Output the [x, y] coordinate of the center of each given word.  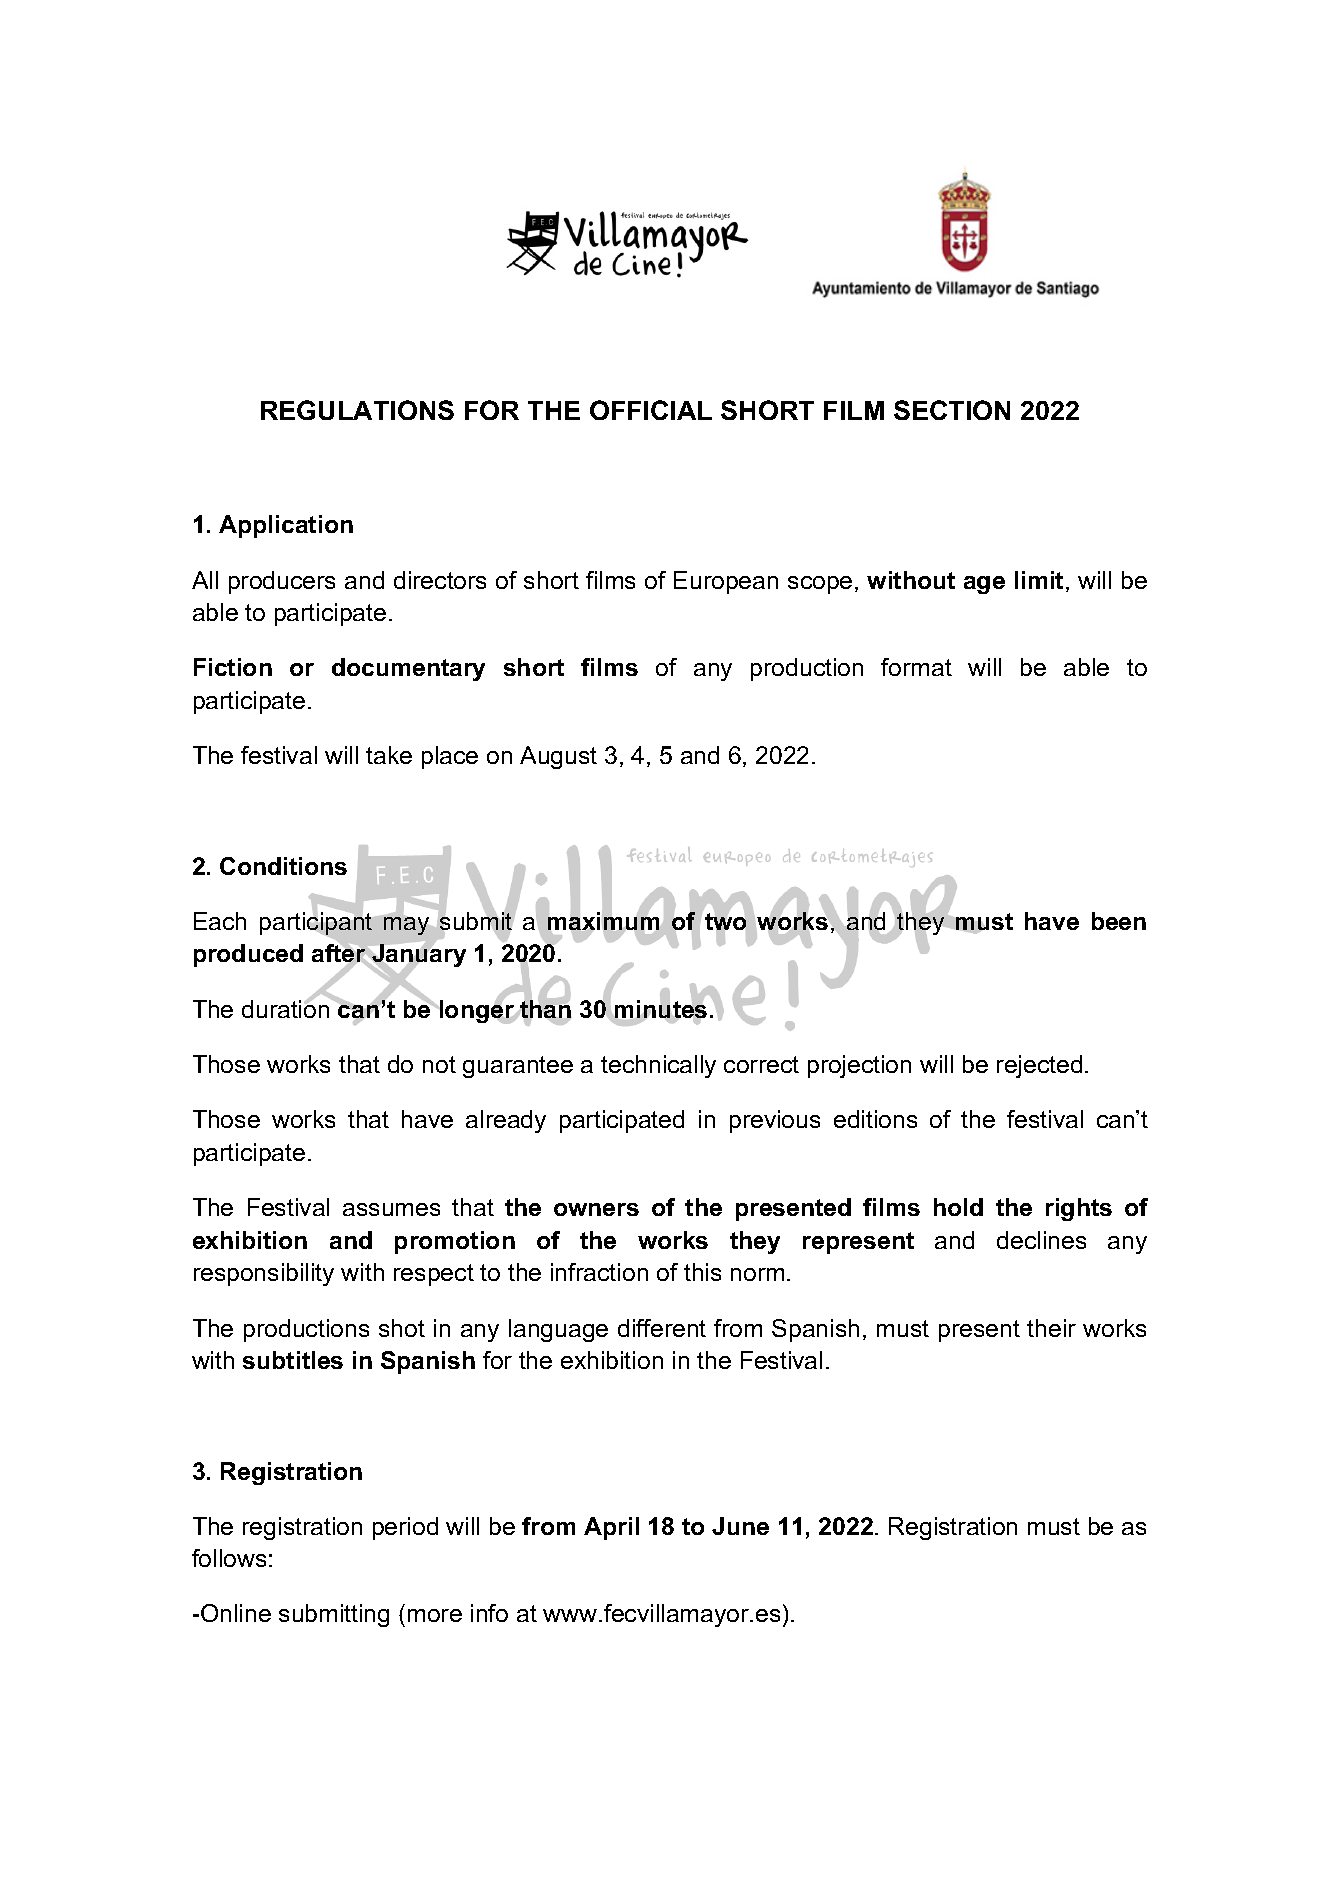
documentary [408, 669]
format [916, 667]
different [662, 1328]
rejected [1039, 1066]
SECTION [952, 410]
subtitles [293, 1360]
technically [658, 1066]
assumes [391, 1209]
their [1051, 1328]
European [726, 582]
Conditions [283, 866]
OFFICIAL [651, 410]
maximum [603, 921]
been [1119, 921]
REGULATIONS [357, 410]
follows [229, 1558]
